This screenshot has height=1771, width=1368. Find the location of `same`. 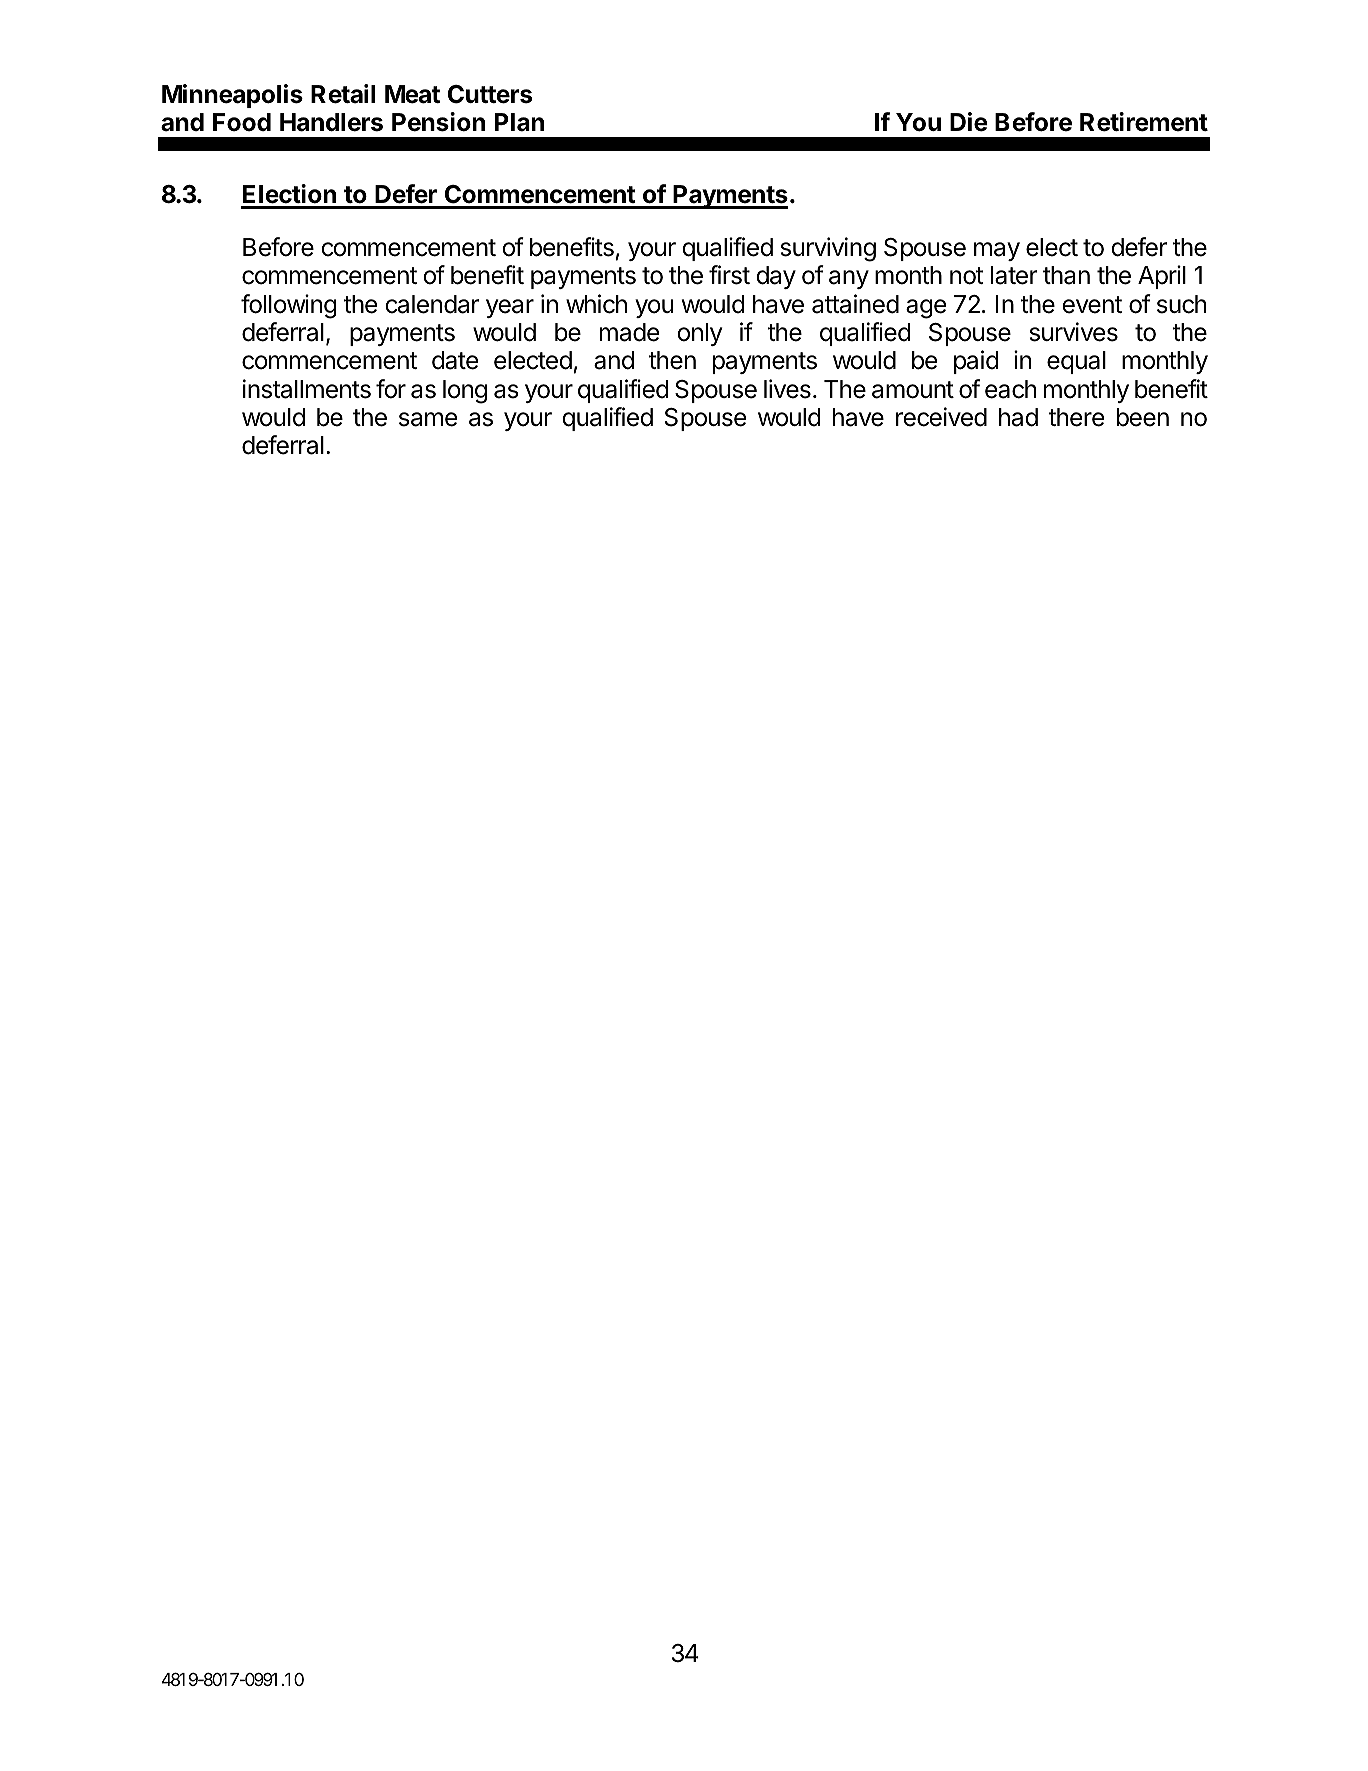

same is located at coordinates (428, 419).
